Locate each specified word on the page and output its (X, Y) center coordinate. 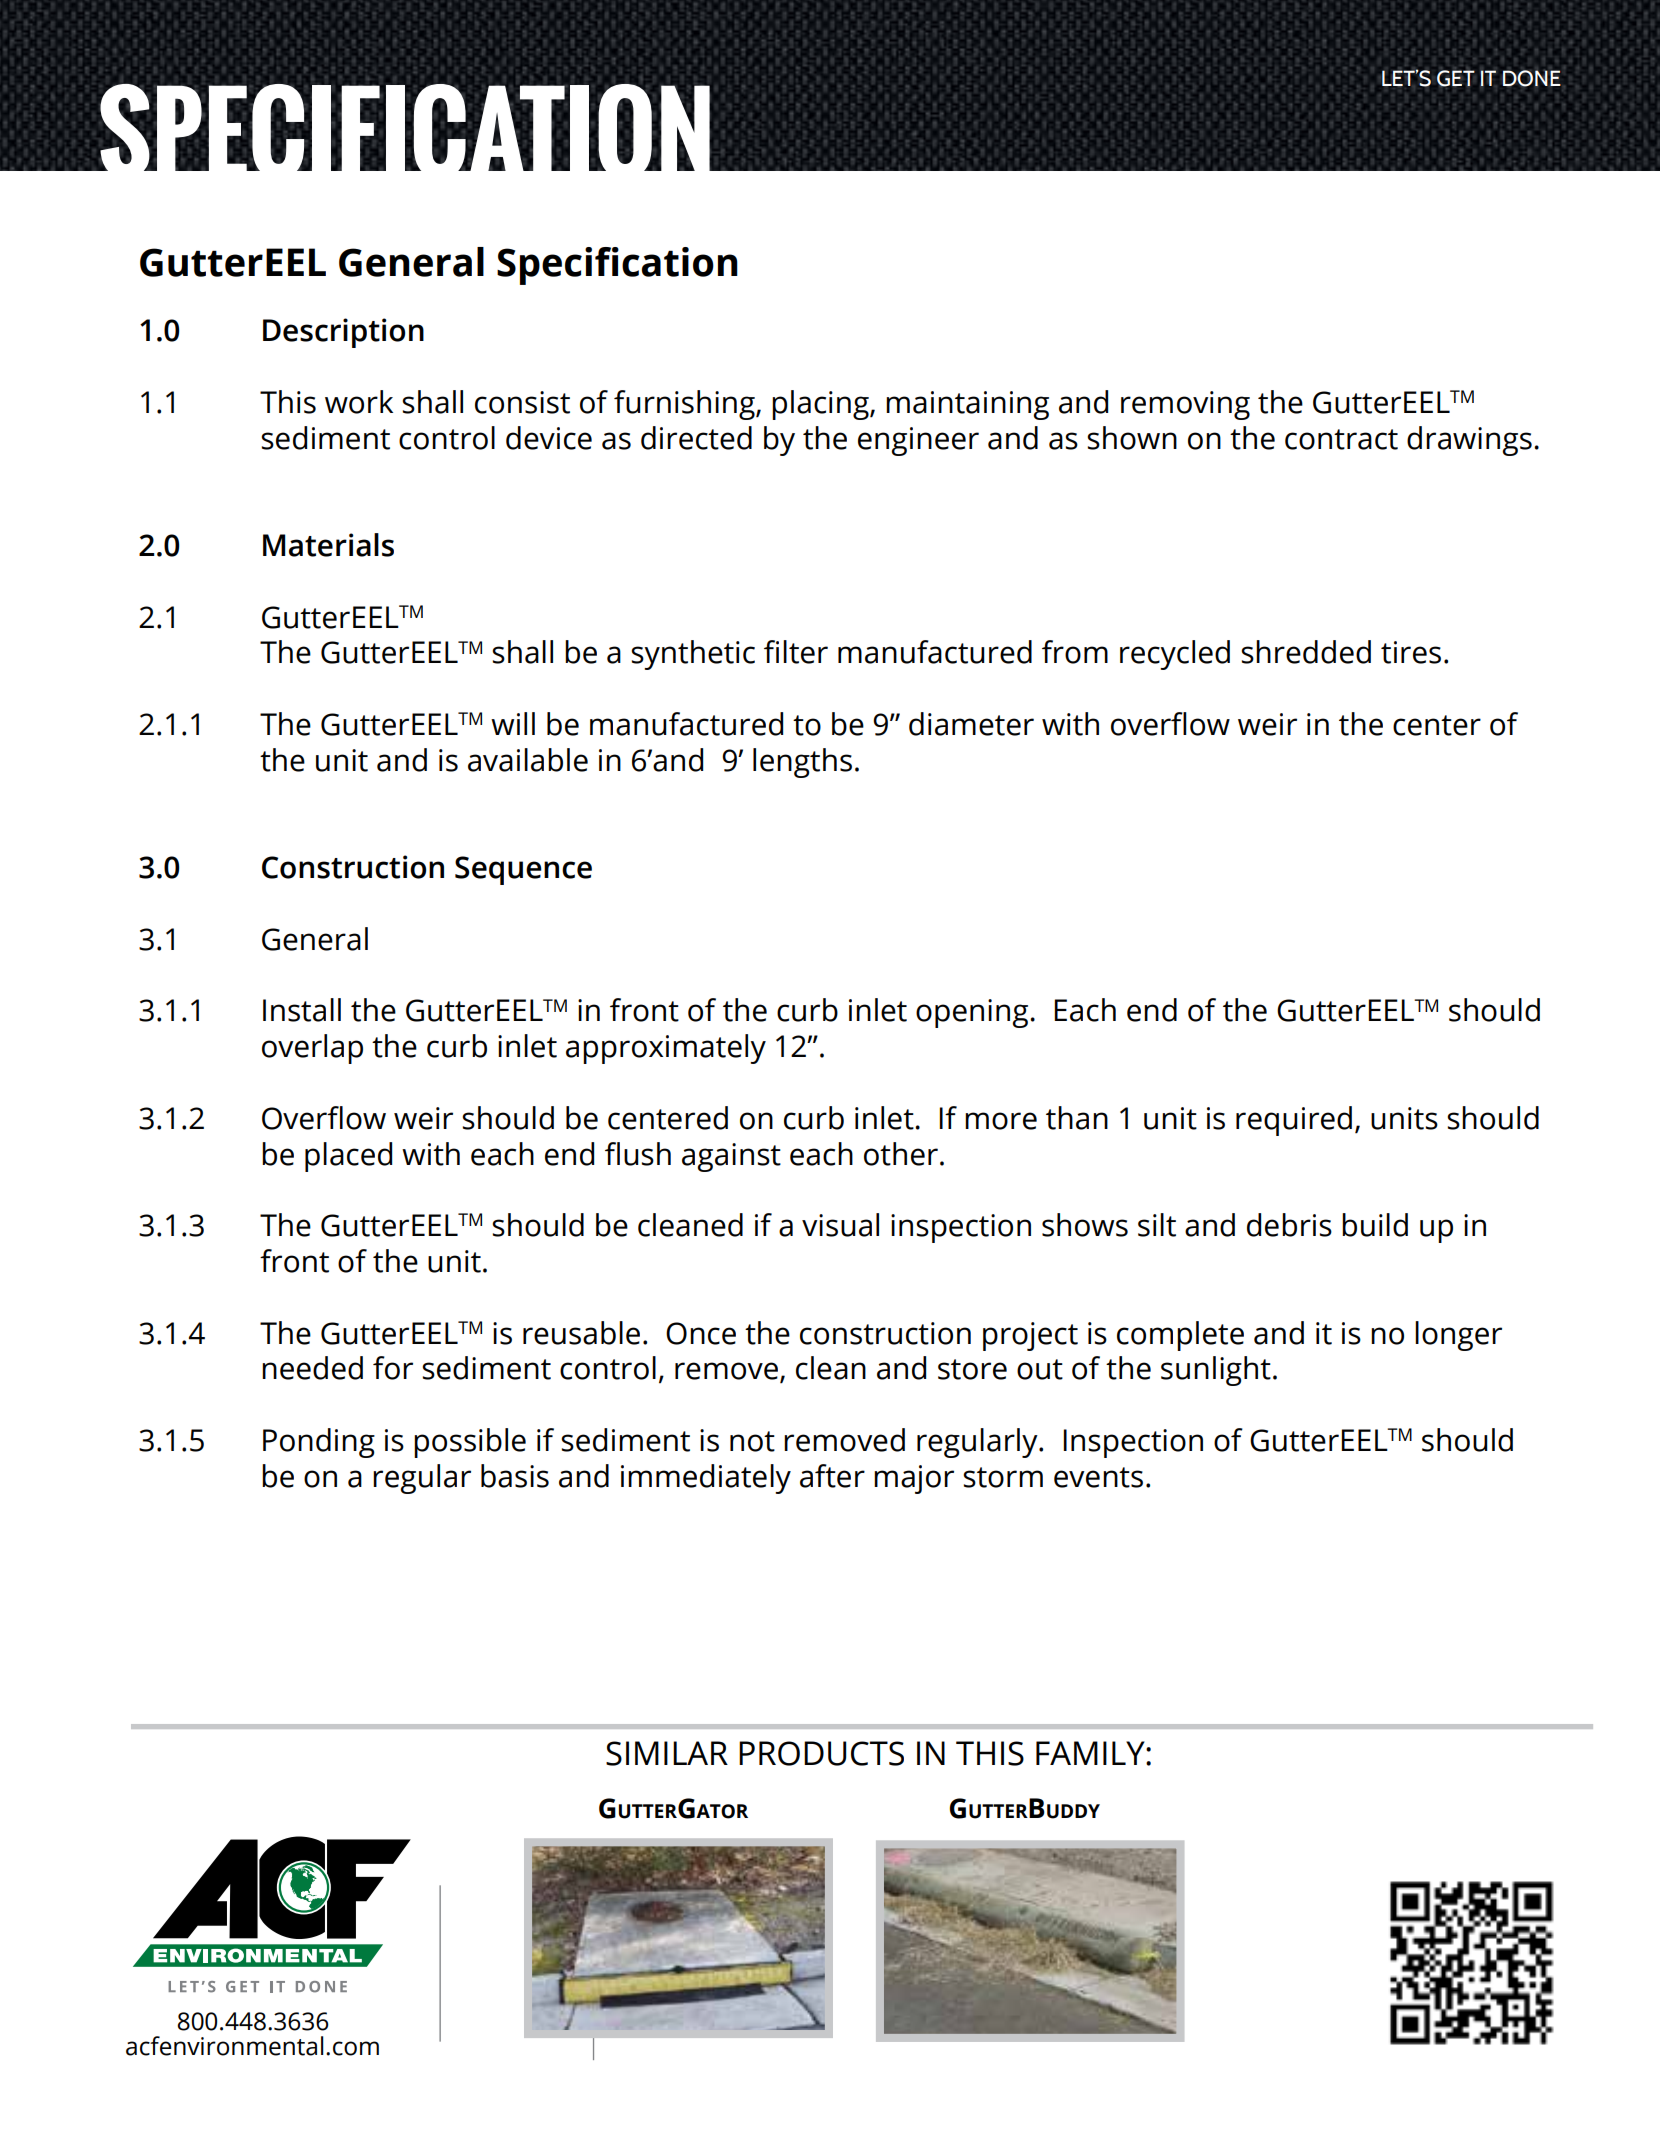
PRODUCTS (821, 1753)
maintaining (967, 405)
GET (1456, 78)
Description (343, 333)
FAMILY (1091, 1753)
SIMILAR (667, 1753)
